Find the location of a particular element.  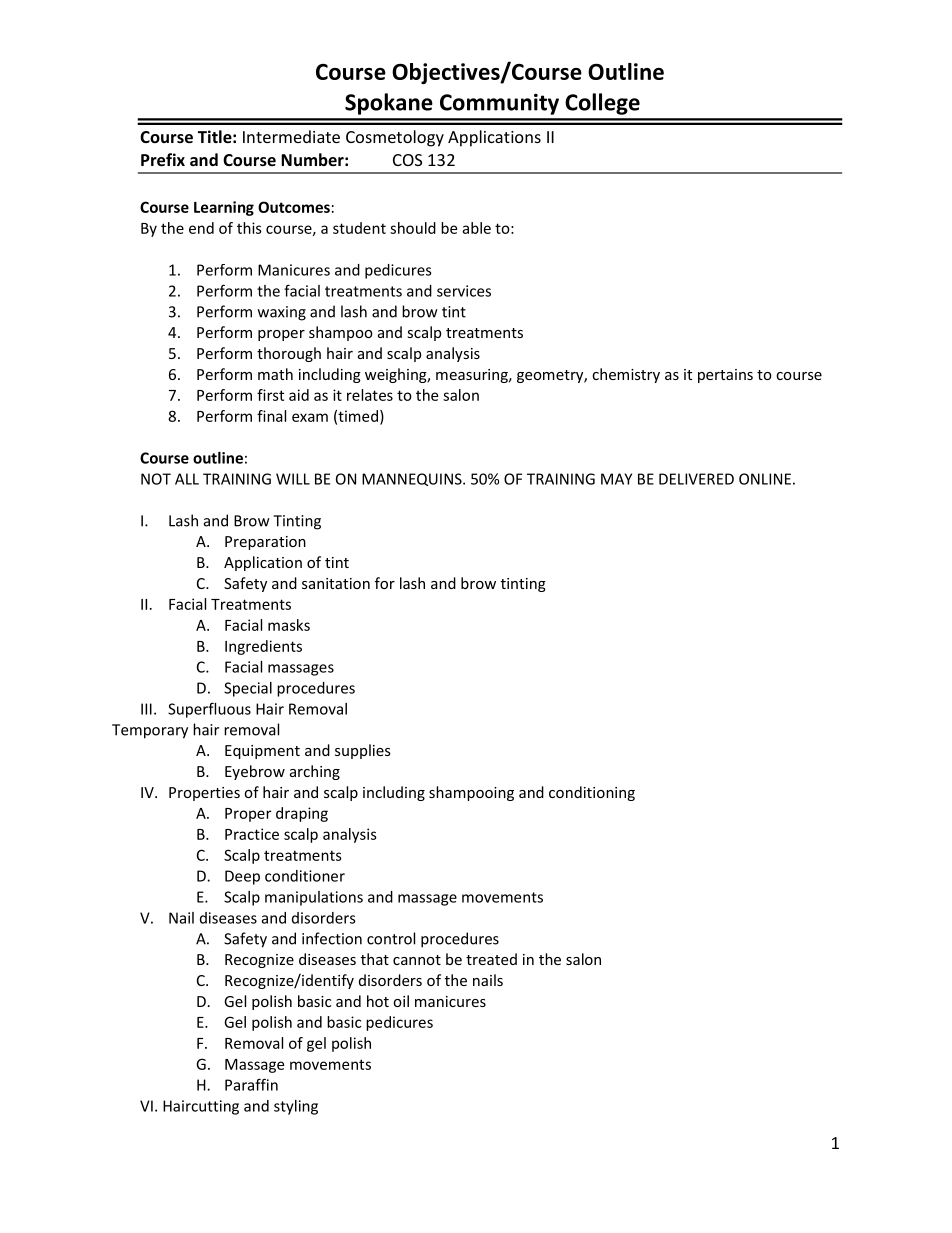

math is located at coordinates (275, 374).
